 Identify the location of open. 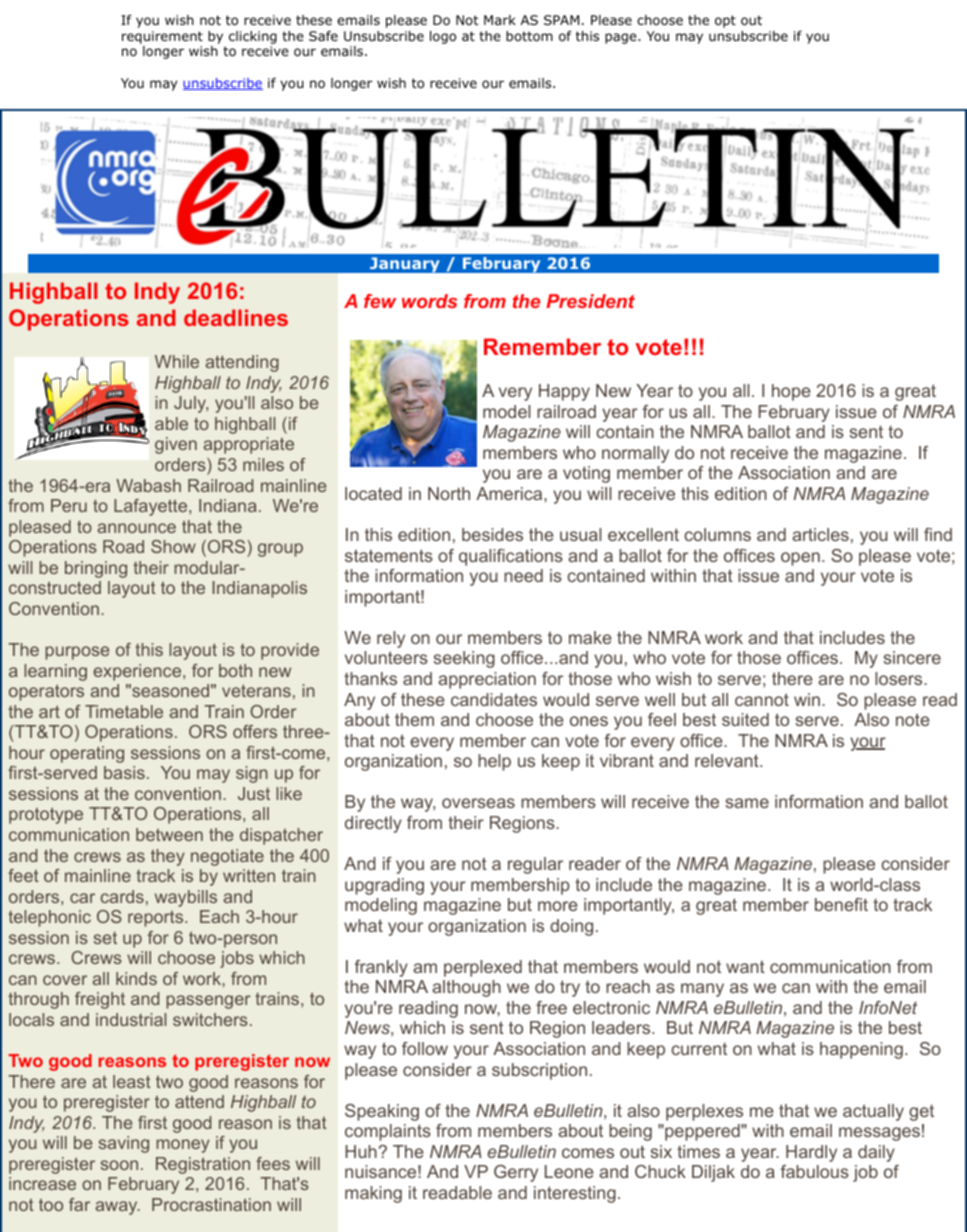
(800, 559).
